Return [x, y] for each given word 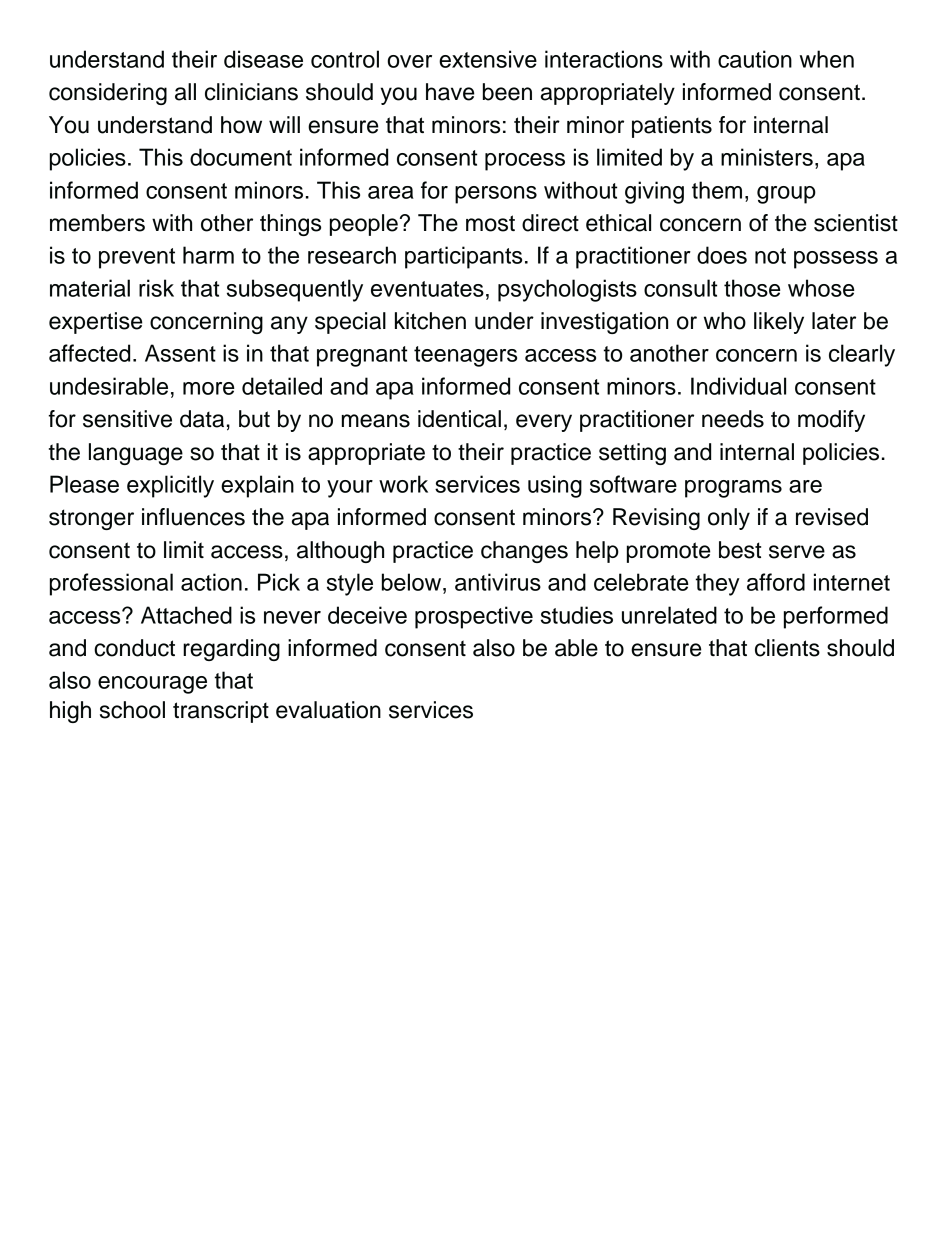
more [209, 388]
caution [755, 59]
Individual [738, 386]
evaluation [328, 710]
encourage [152, 685]
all [185, 92]
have [450, 92]
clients [787, 648]
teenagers [465, 356]
